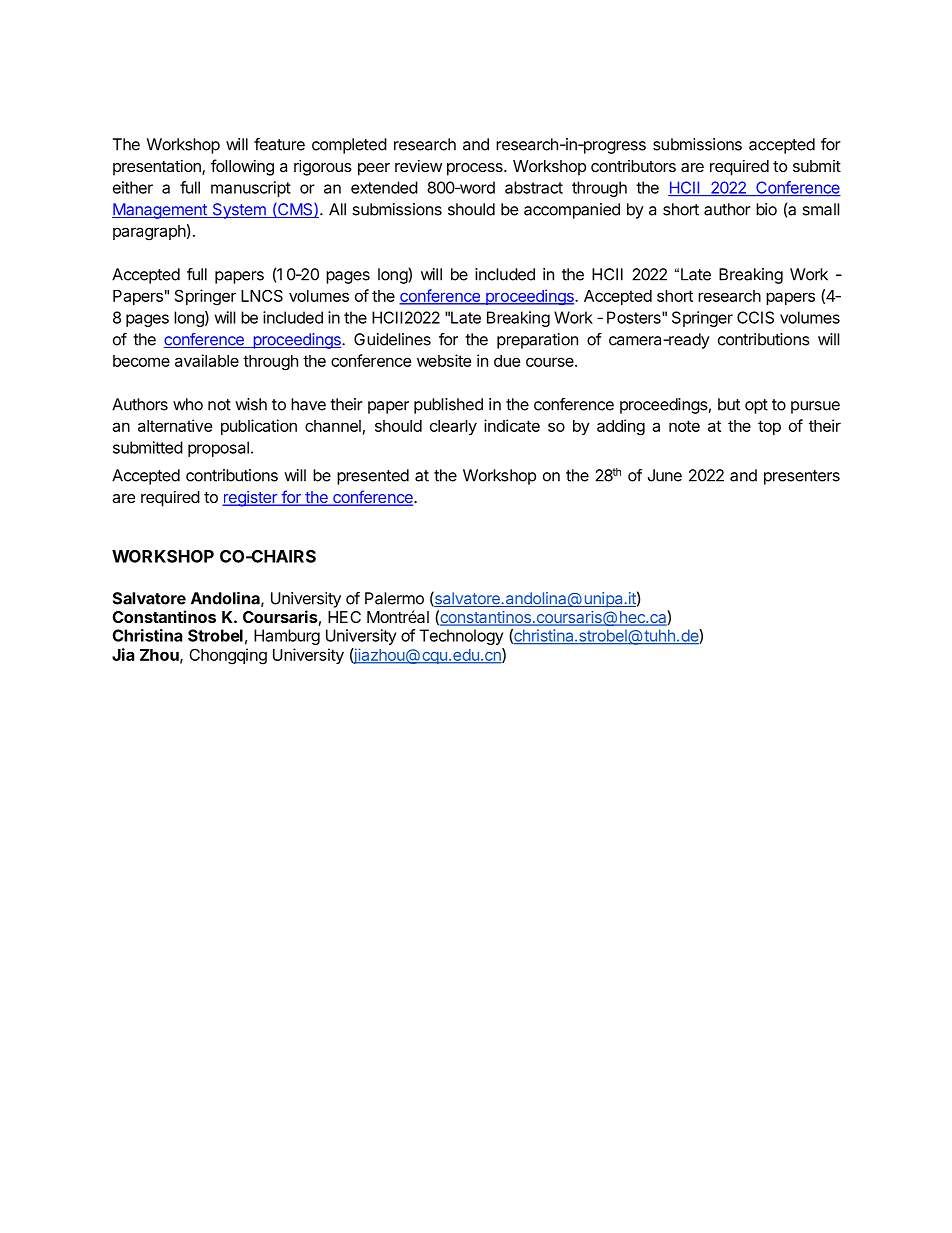  Describe the element at coordinates (633, 166) in the page. I see `contributors` at that location.
